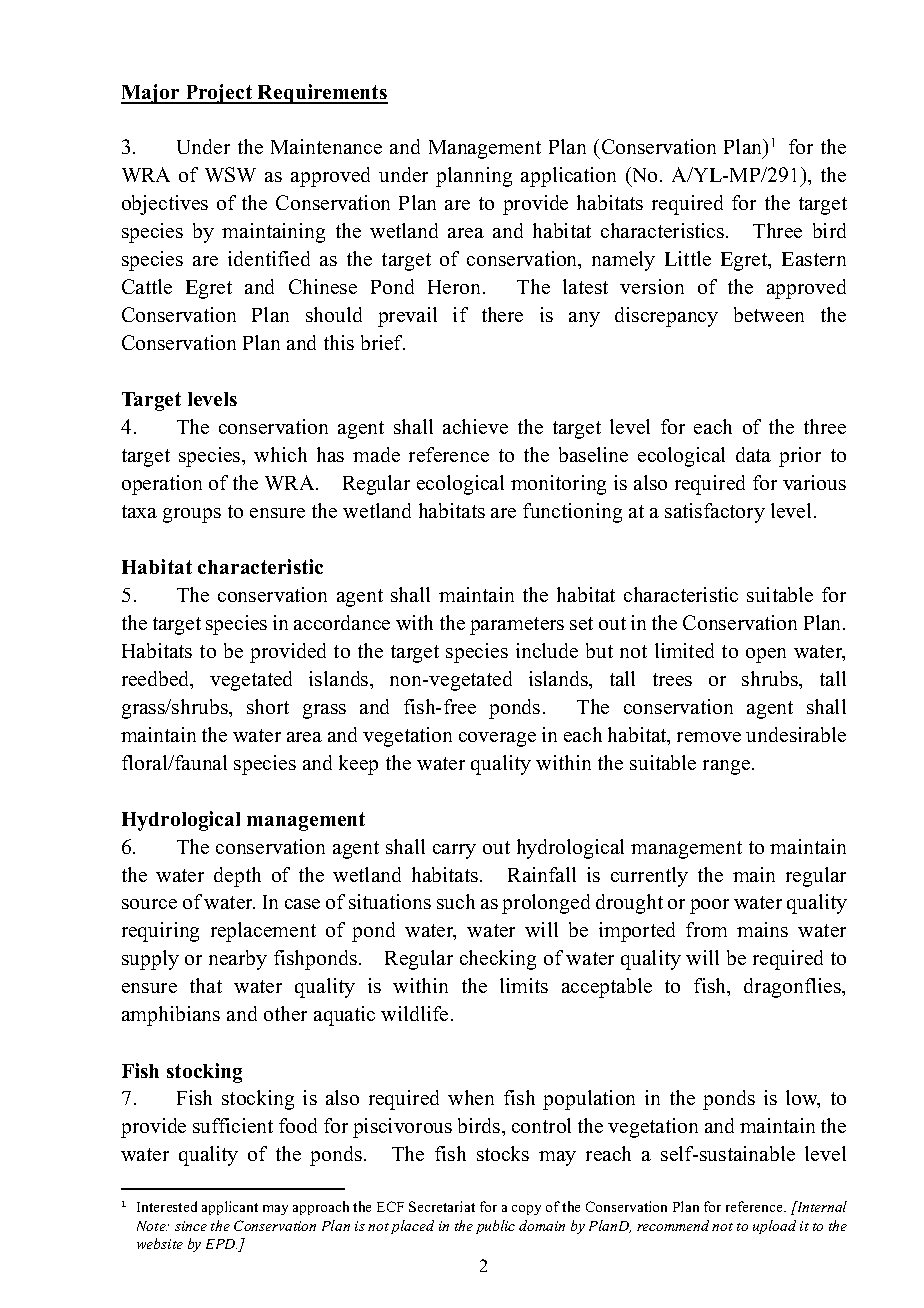  What do you see at coordinates (688, 258) in the image?
I see `Little` at bounding box center [688, 258].
